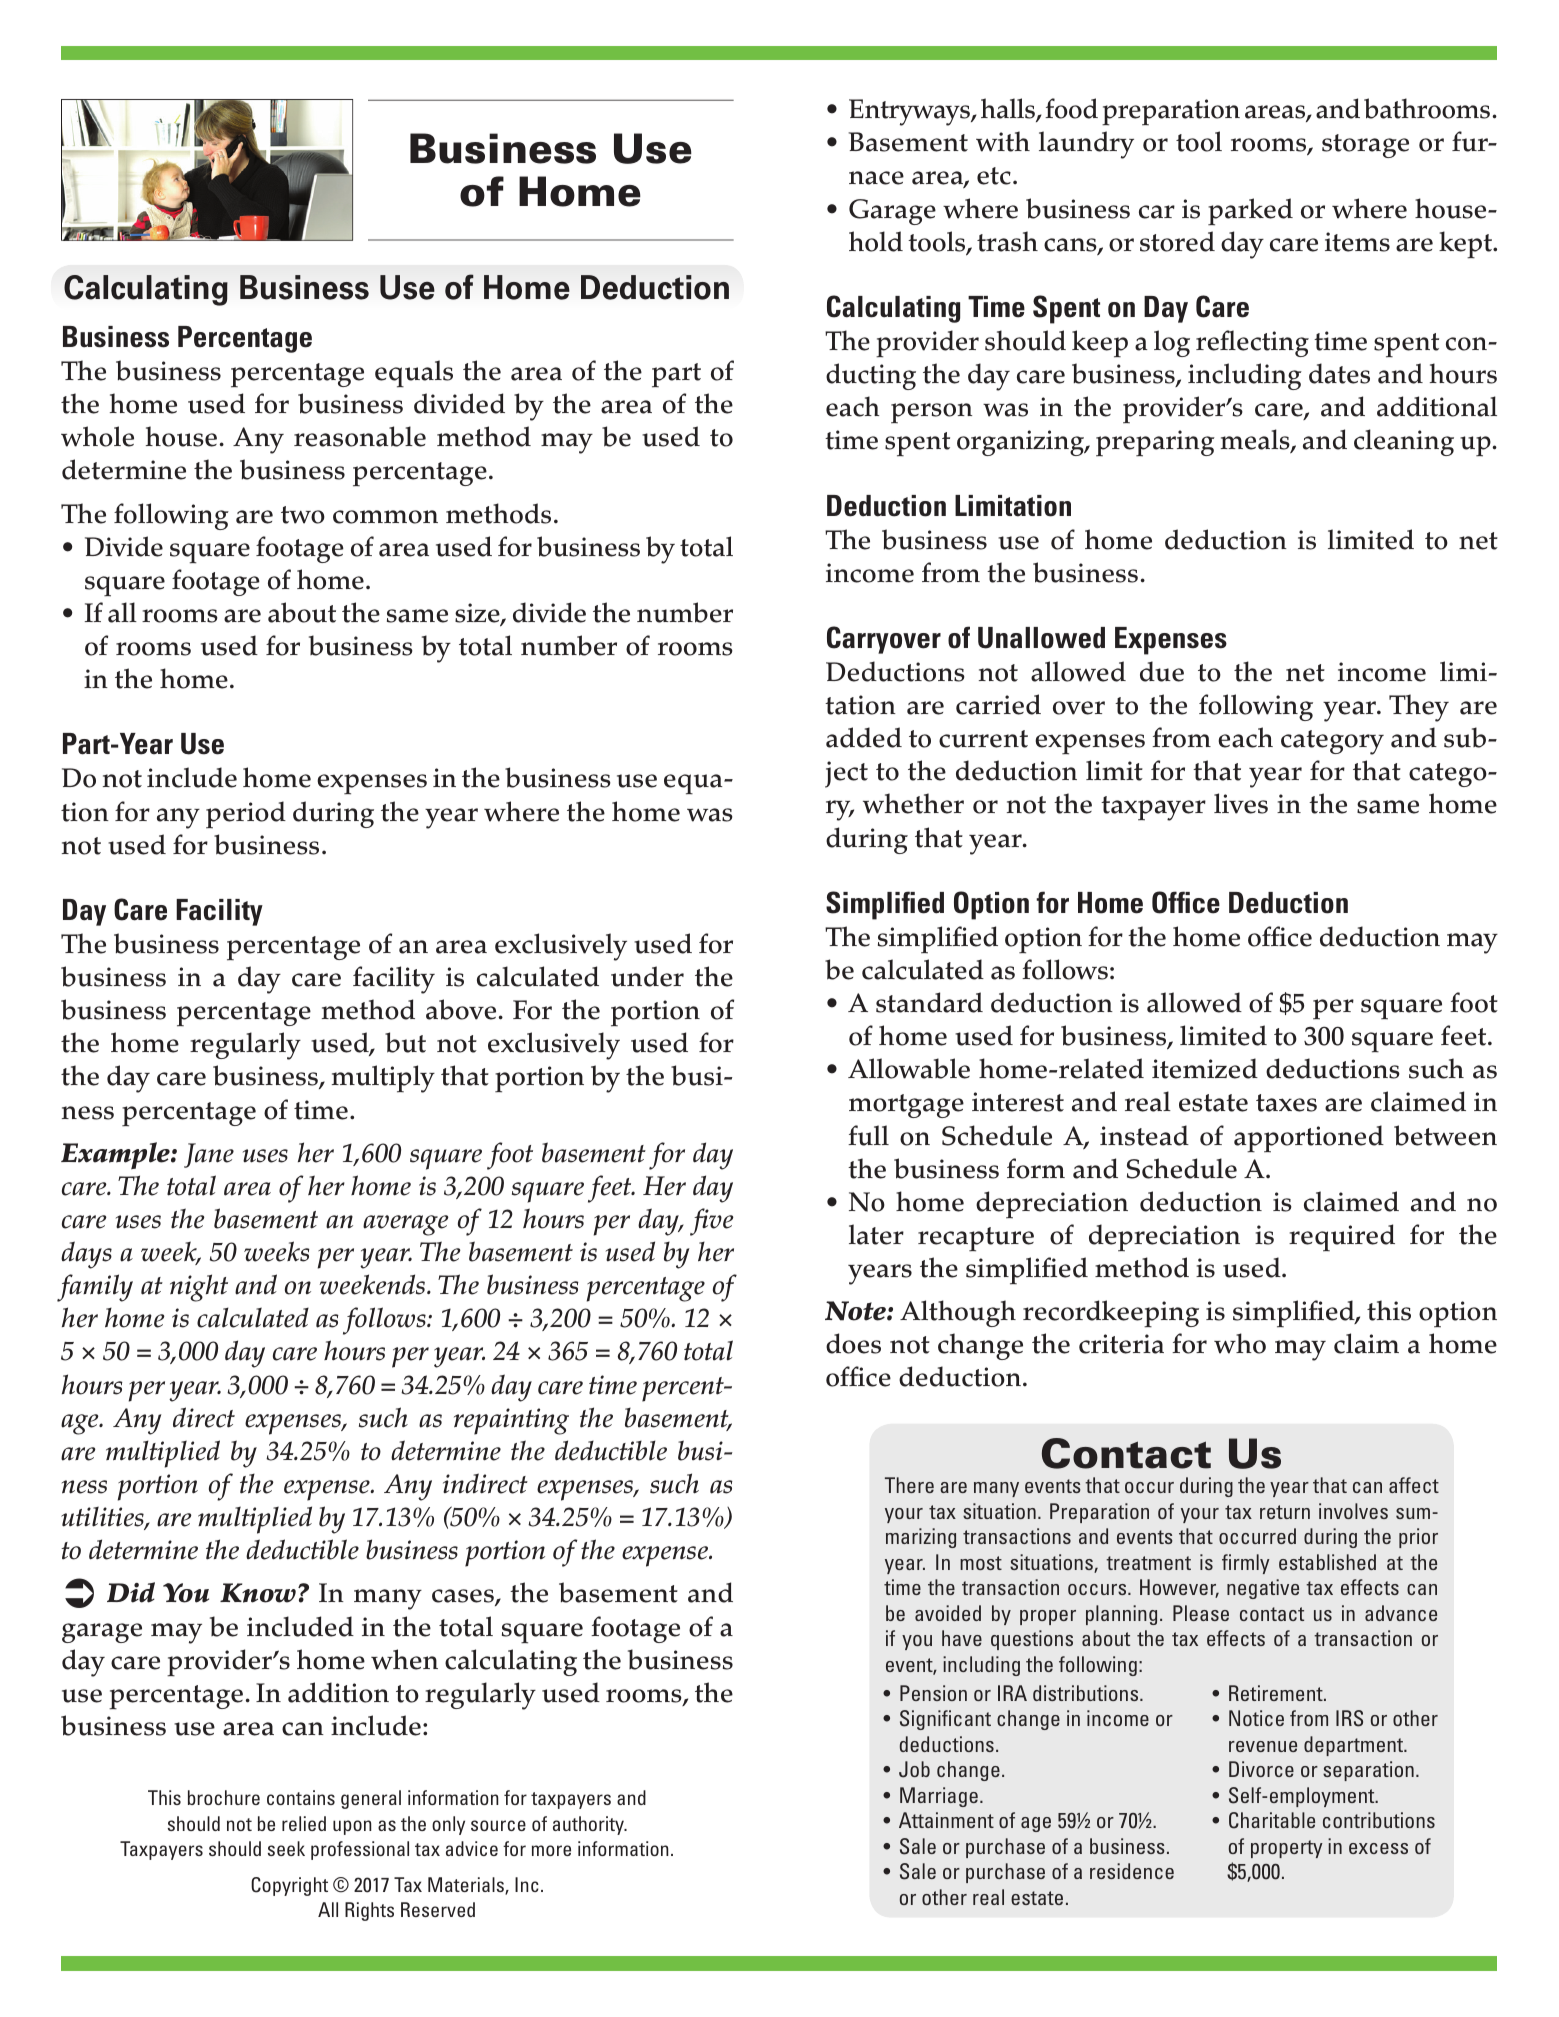  I want to click on itemized, so click(1205, 1068).
